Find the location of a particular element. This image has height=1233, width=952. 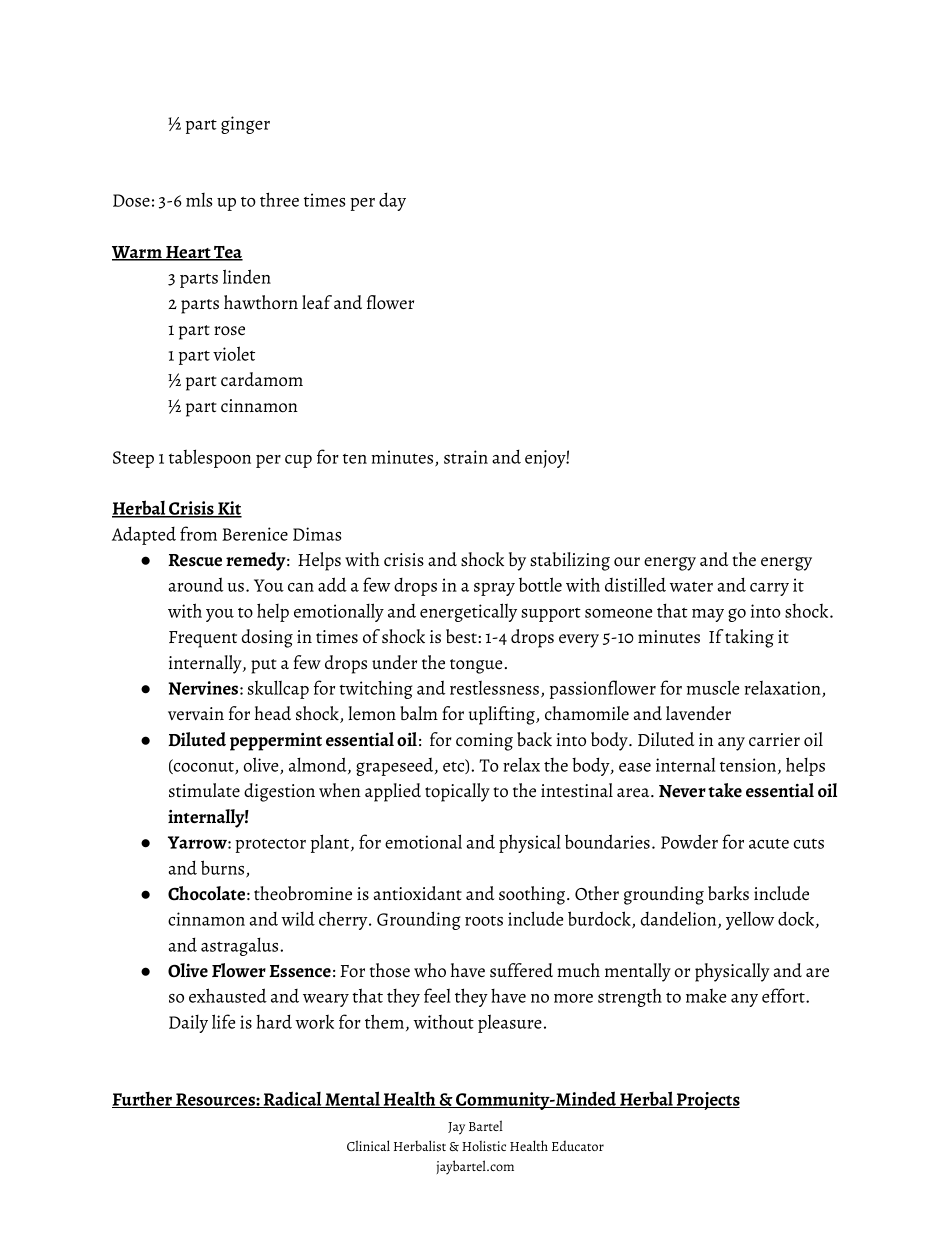

cup is located at coordinates (298, 461).
